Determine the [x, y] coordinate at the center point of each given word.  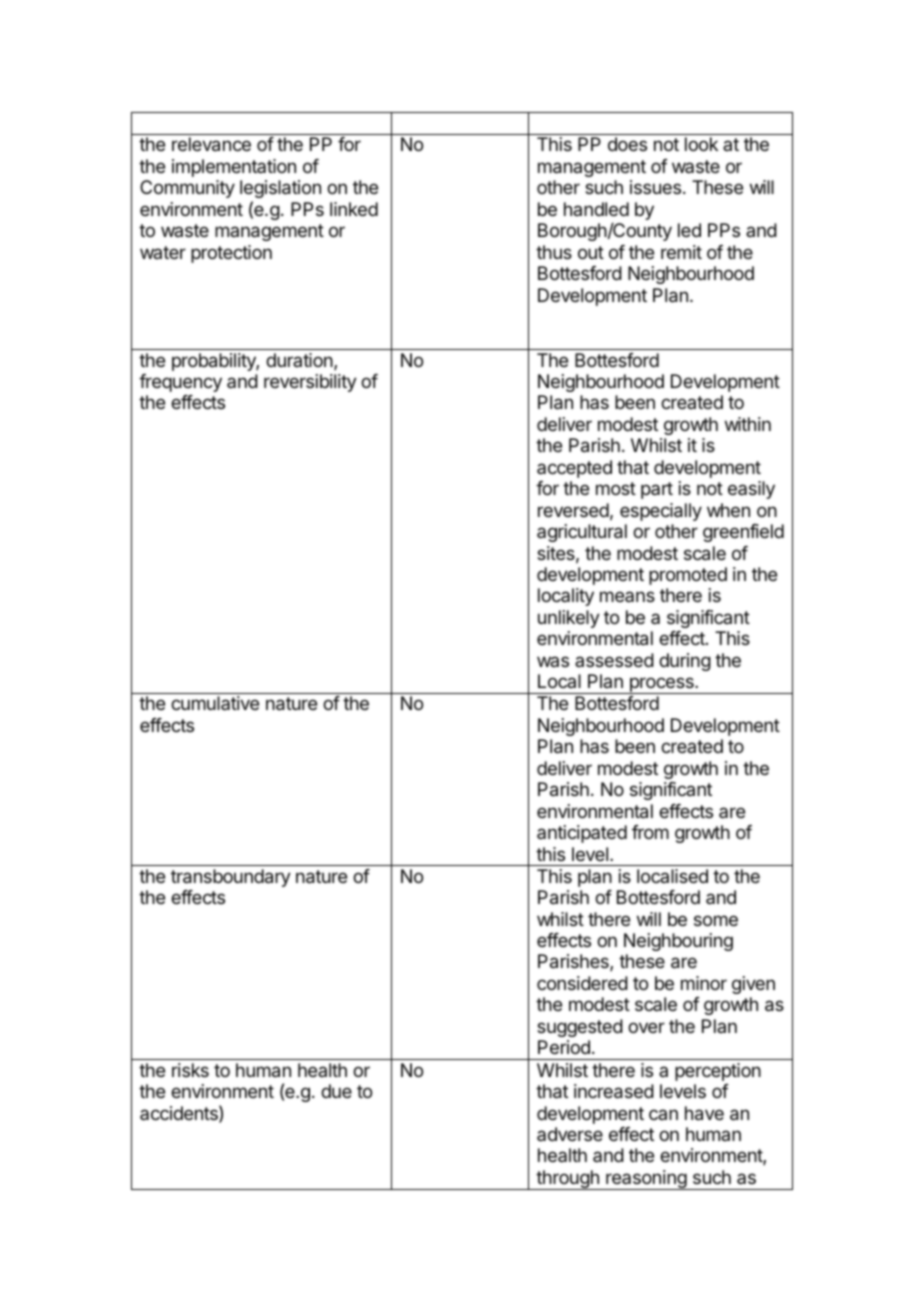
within [748, 424]
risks [190, 1070]
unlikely [569, 619]
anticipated [582, 834]
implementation [234, 168]
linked [354, 209]
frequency [180, 383]
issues [655, 187]
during [685, 662]
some [716, 920]
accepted [574, 469]
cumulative [215, 703]
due [336, 1091]
